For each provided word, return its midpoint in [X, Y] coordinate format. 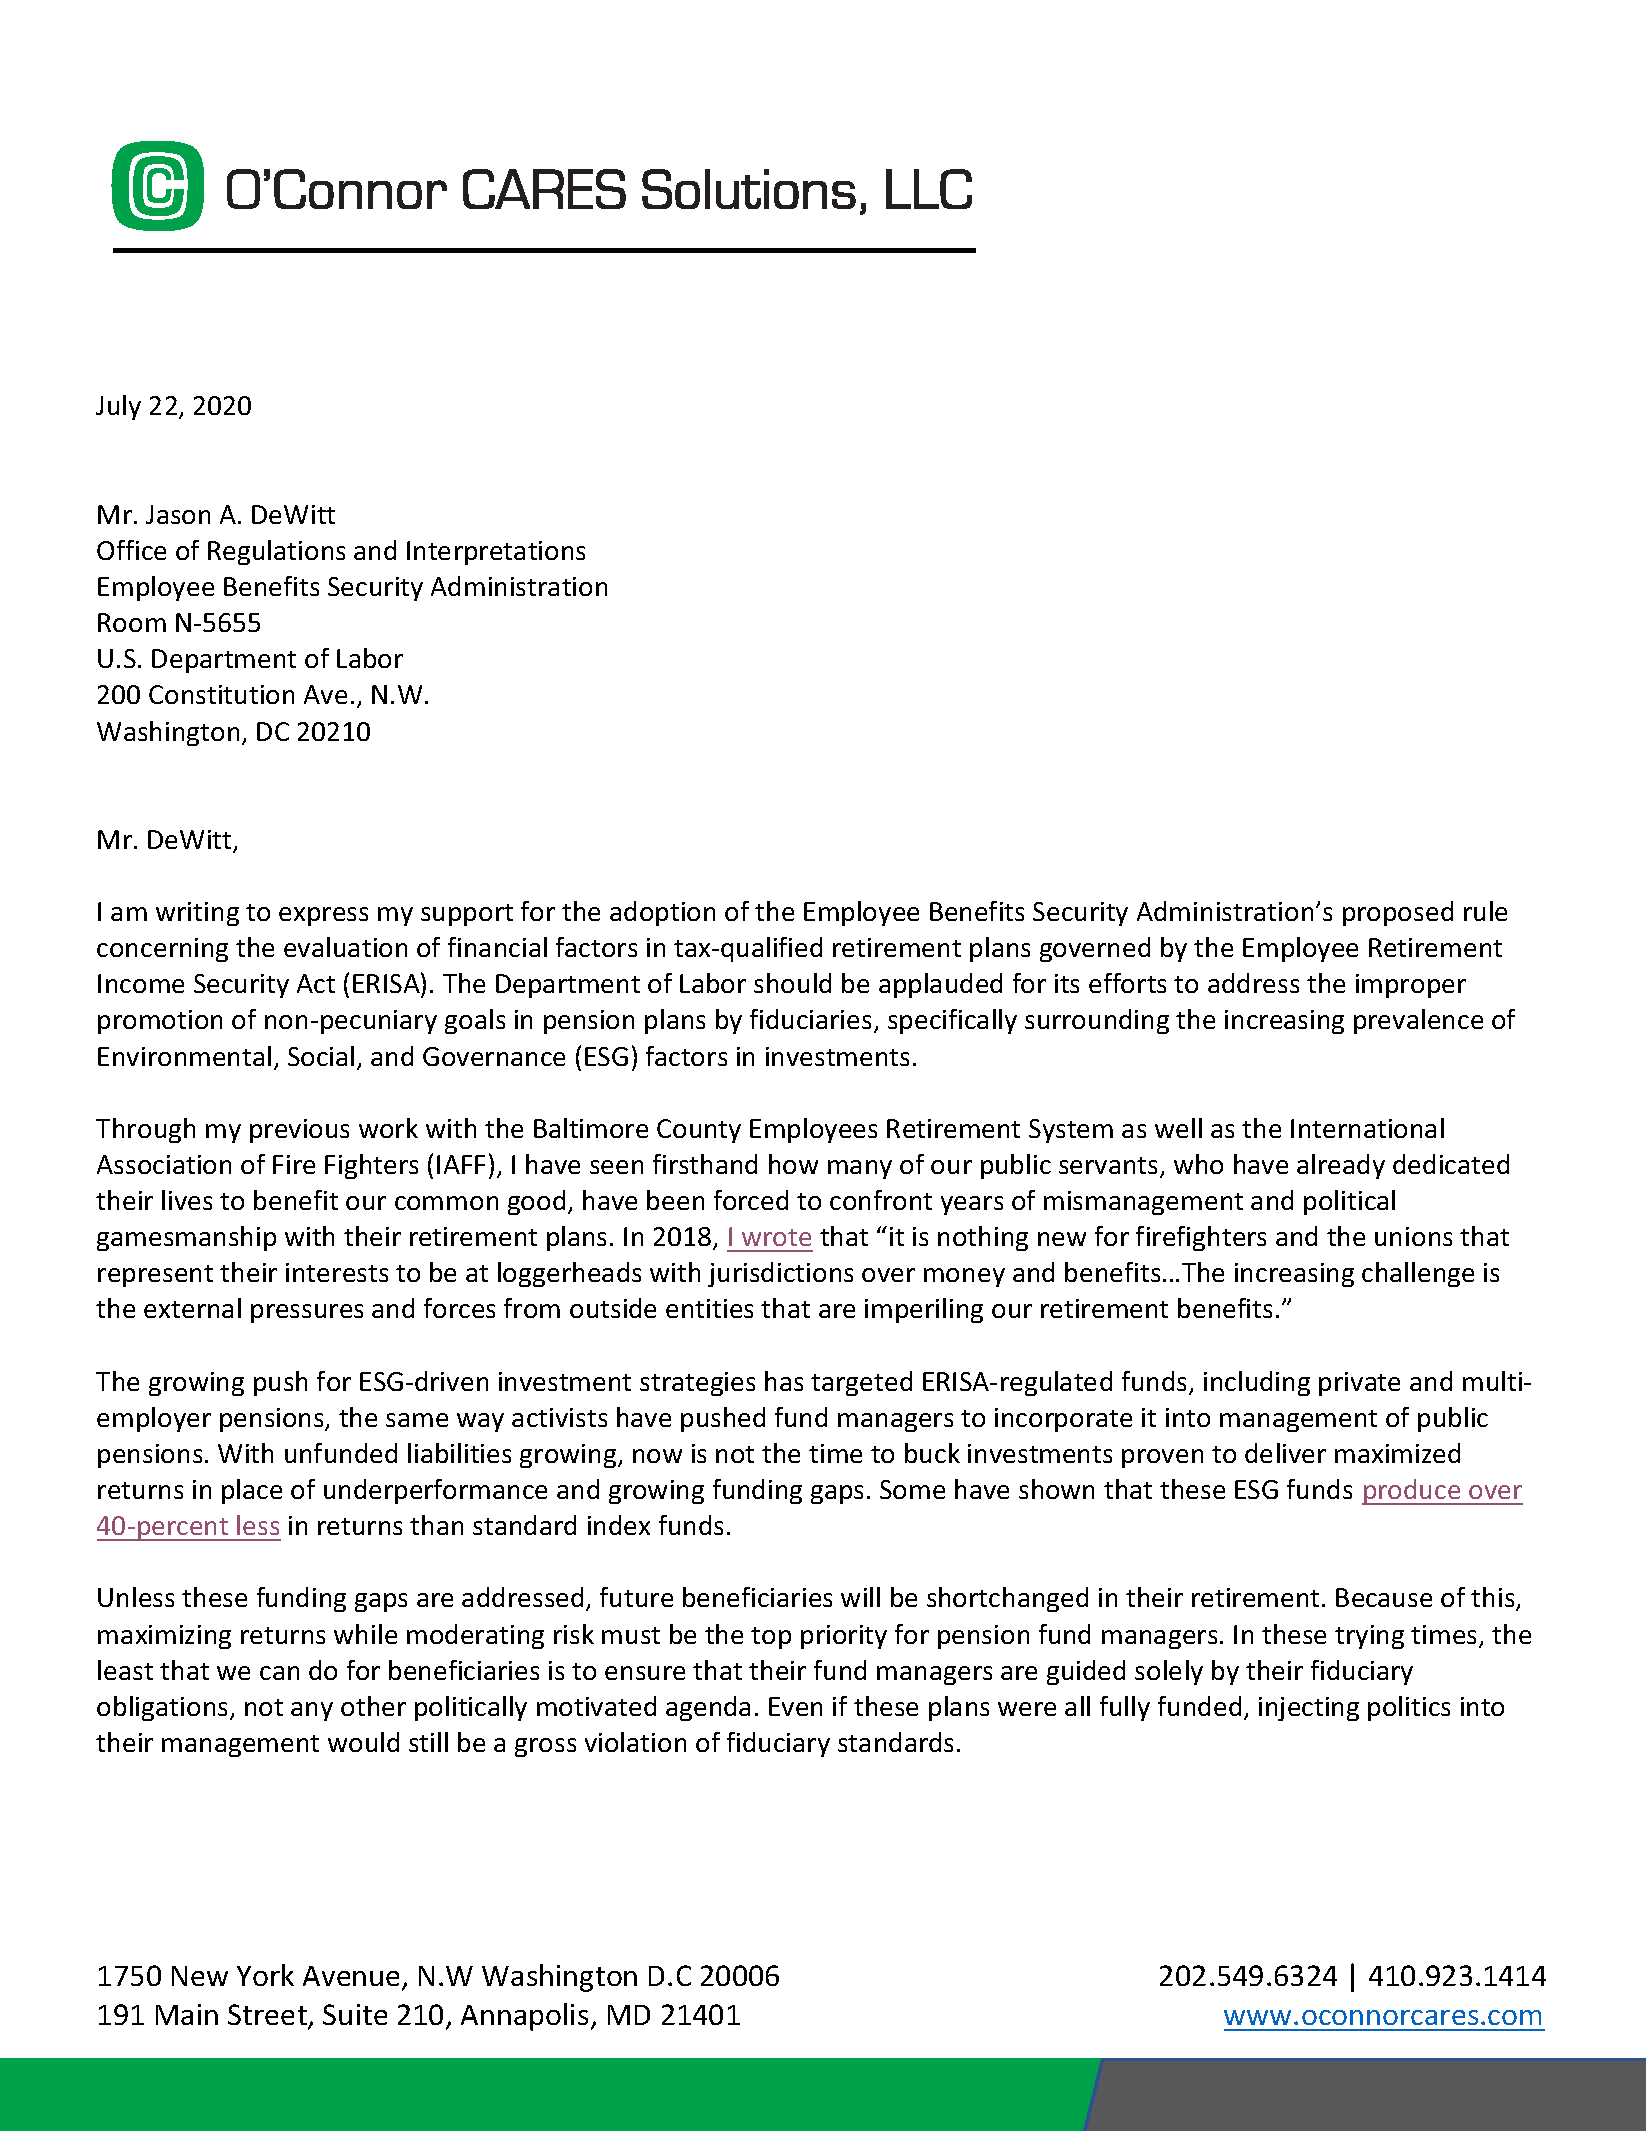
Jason [178, 514]
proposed [1398, 913]
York [265, 1975]
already [1341, 1166]
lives [187, 1200]
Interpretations [496, 553]
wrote [776, 1237]
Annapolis [524, 2017]
